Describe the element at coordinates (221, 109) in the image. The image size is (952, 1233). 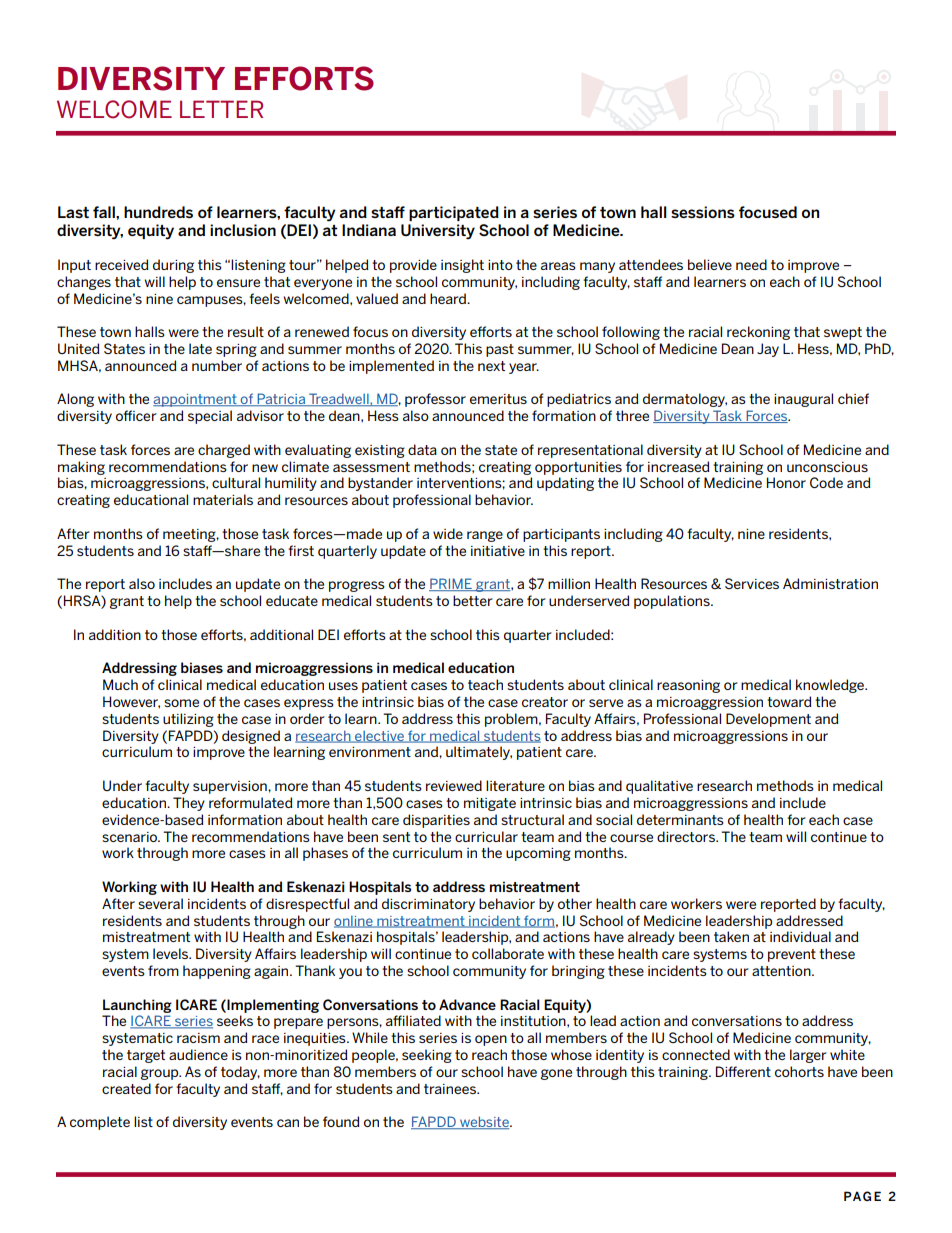
I see `LETTER` at that location.
